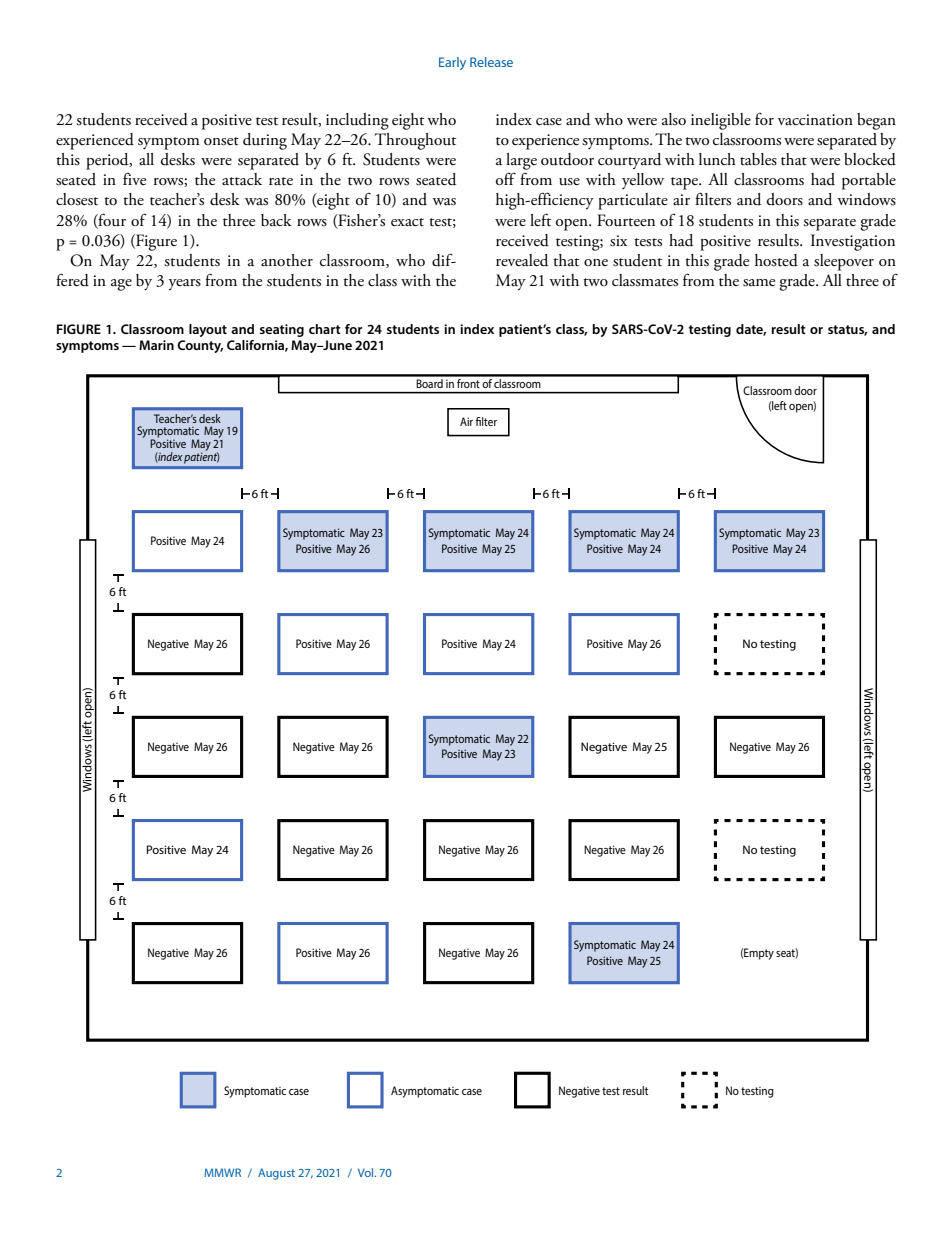 This image has height=1233, width=952. What do you see at coordinates (491, 62) in the image?
I see `Release` at bounding box center [491, 62].
